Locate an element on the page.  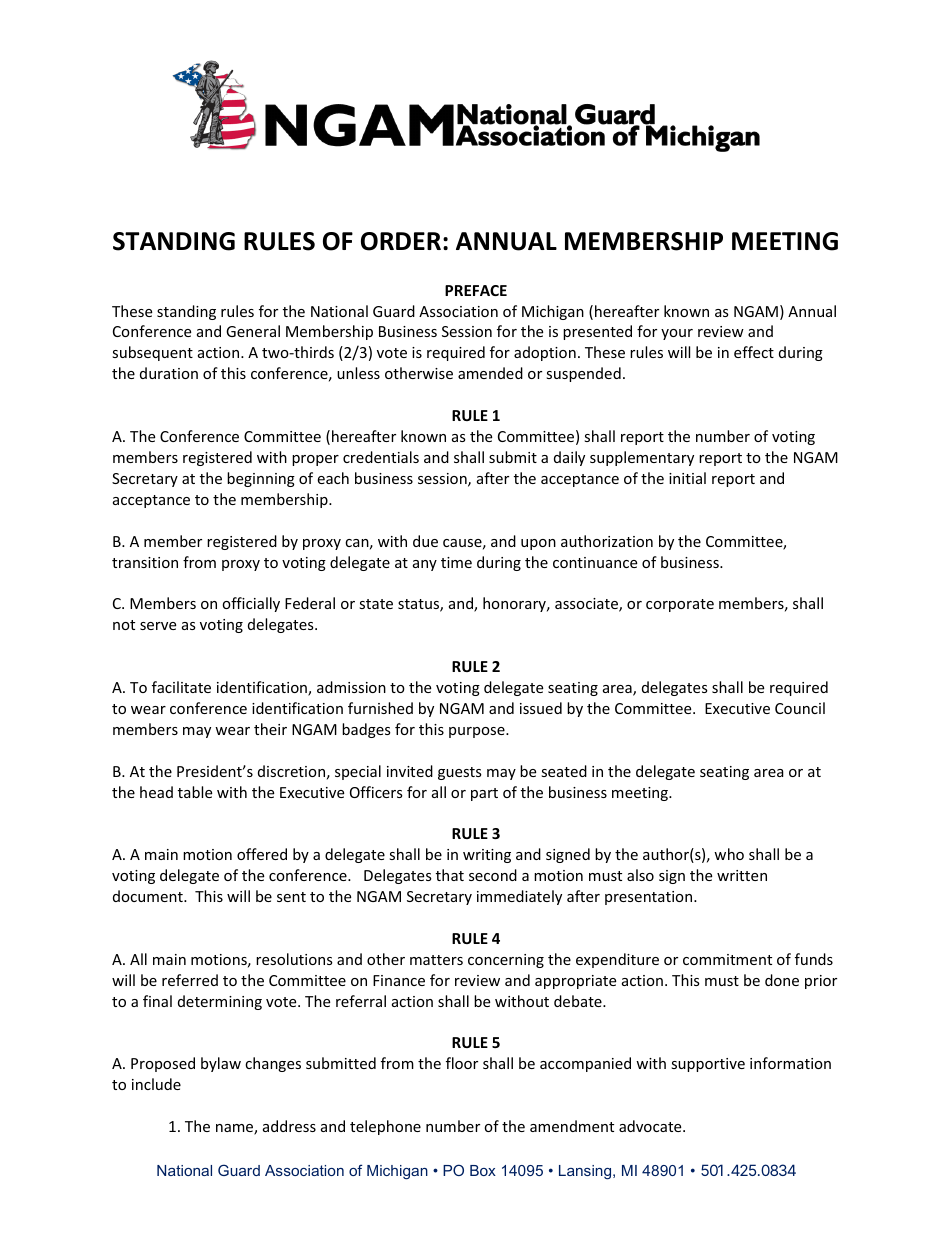
time is located at coordinates (456, 562).
